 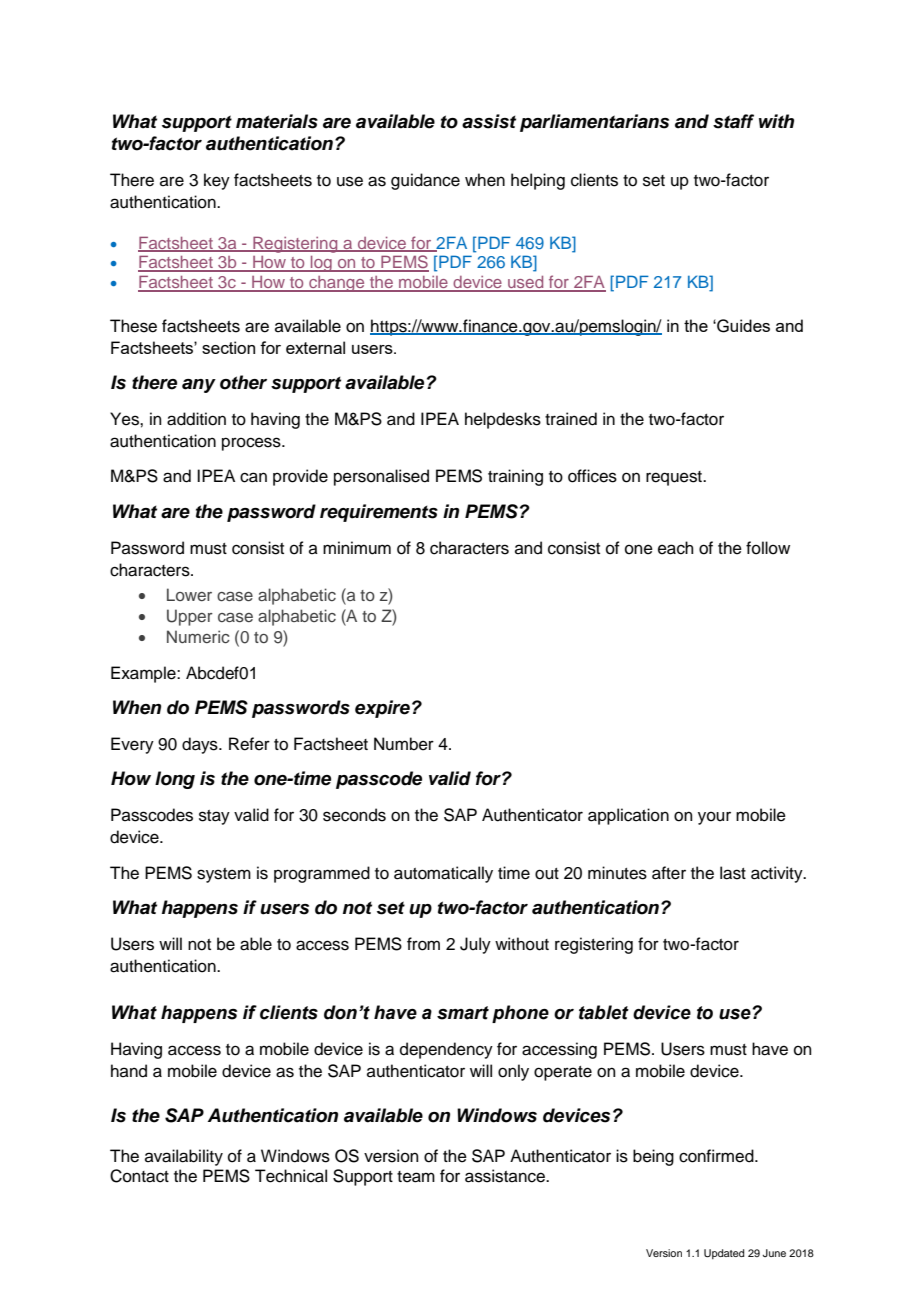 I want to click on can, so click(x=253, y=477).
